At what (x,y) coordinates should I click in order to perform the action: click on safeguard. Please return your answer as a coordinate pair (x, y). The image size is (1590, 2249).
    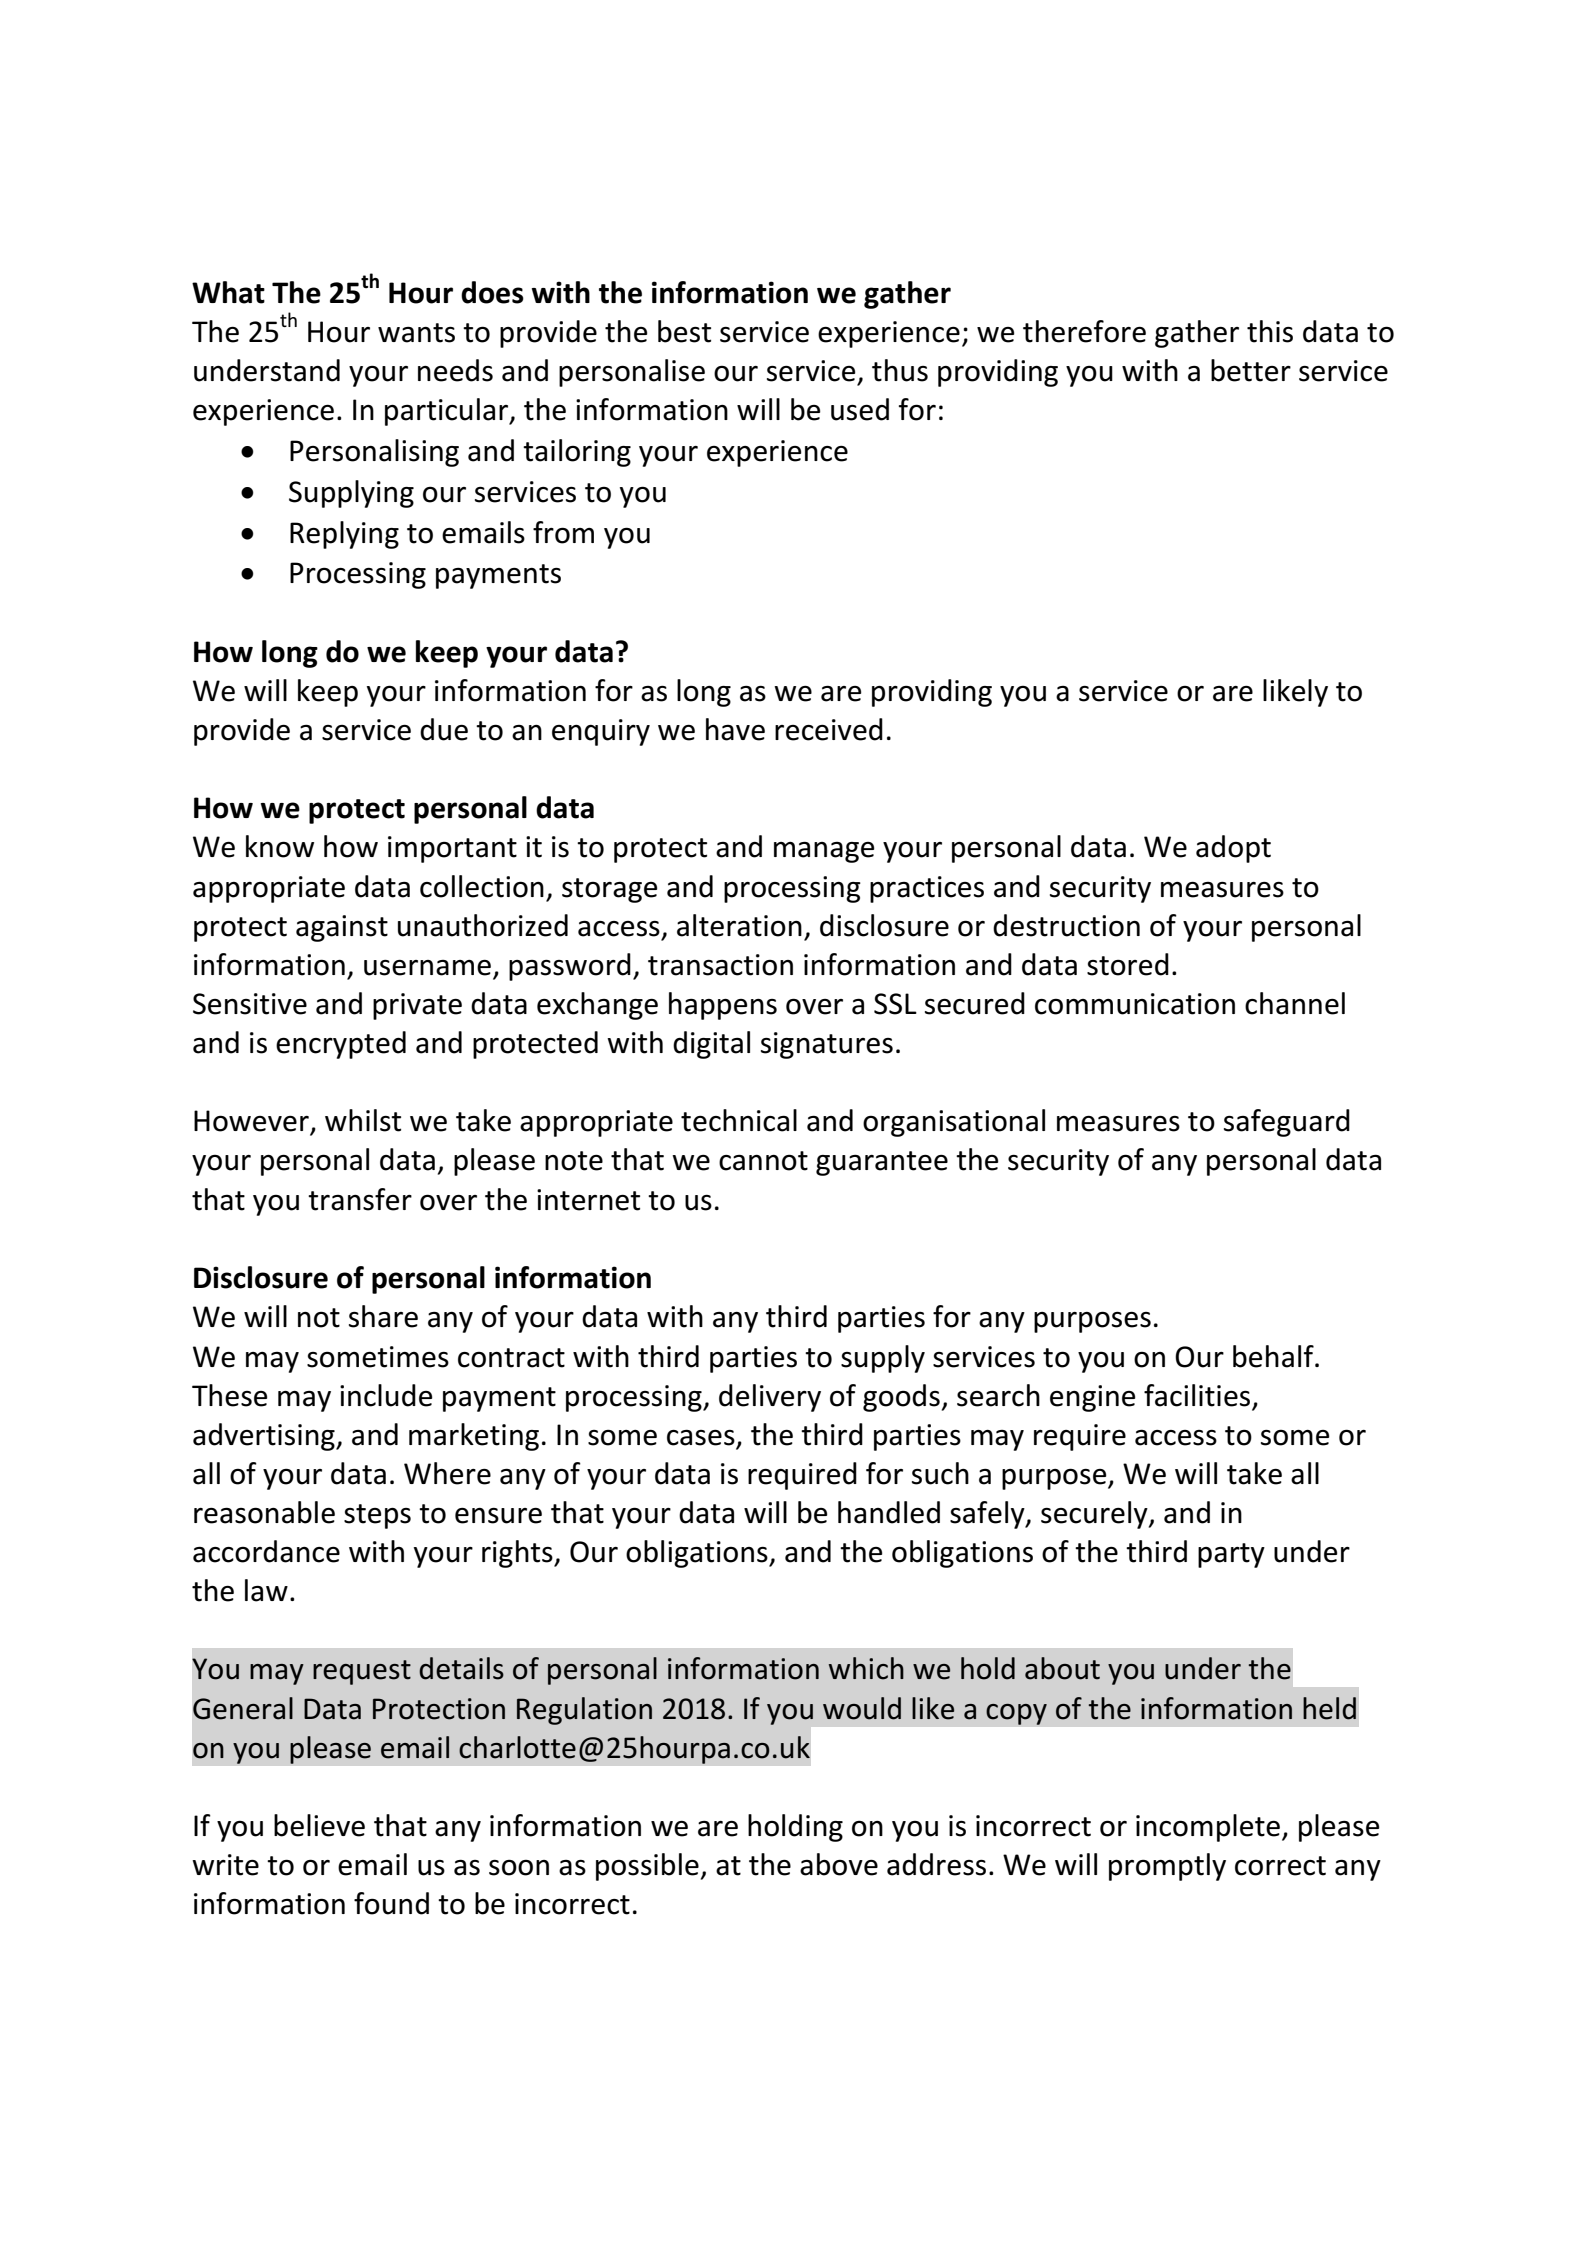
    Looking at the image, I should click on (1287, 1123).
